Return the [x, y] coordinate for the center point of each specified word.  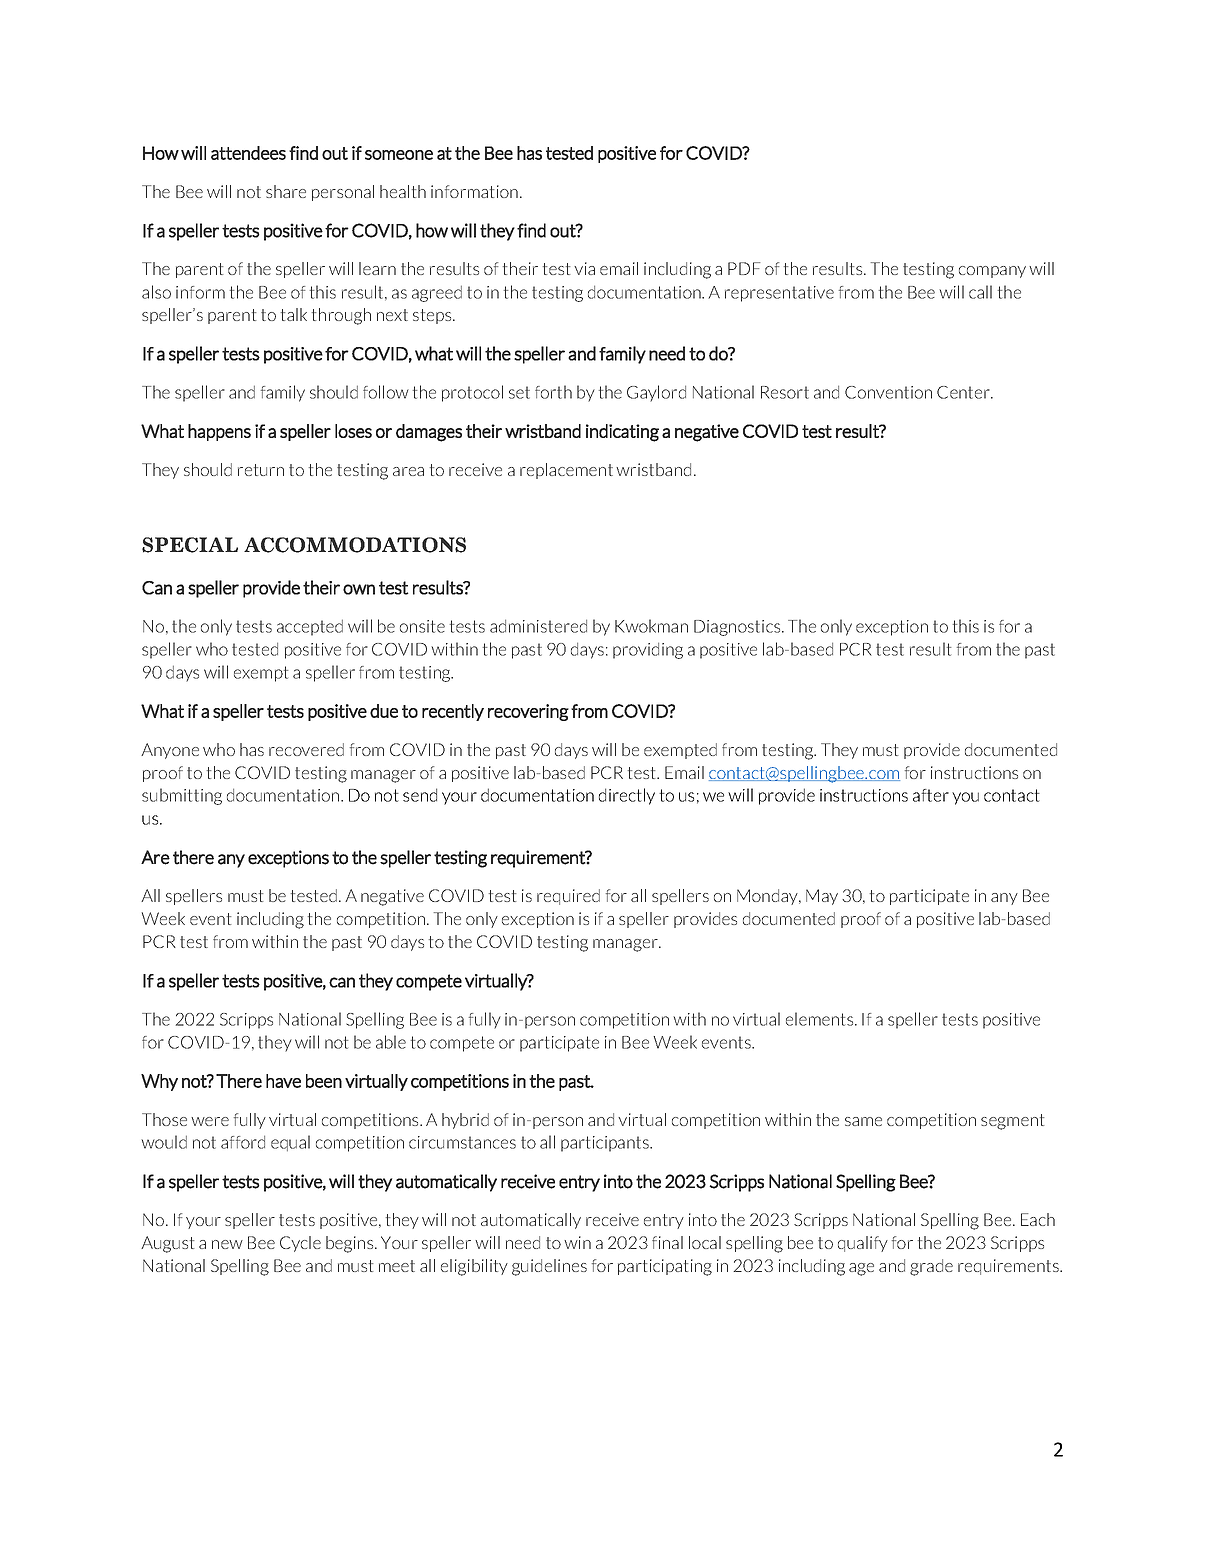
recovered [306, 749]
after [931, 795]
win [577, 1242]
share [286, 191]
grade [931, 1267]
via [584, 268]
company [992, 272]
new [227, 1244]
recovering [528, 712]
